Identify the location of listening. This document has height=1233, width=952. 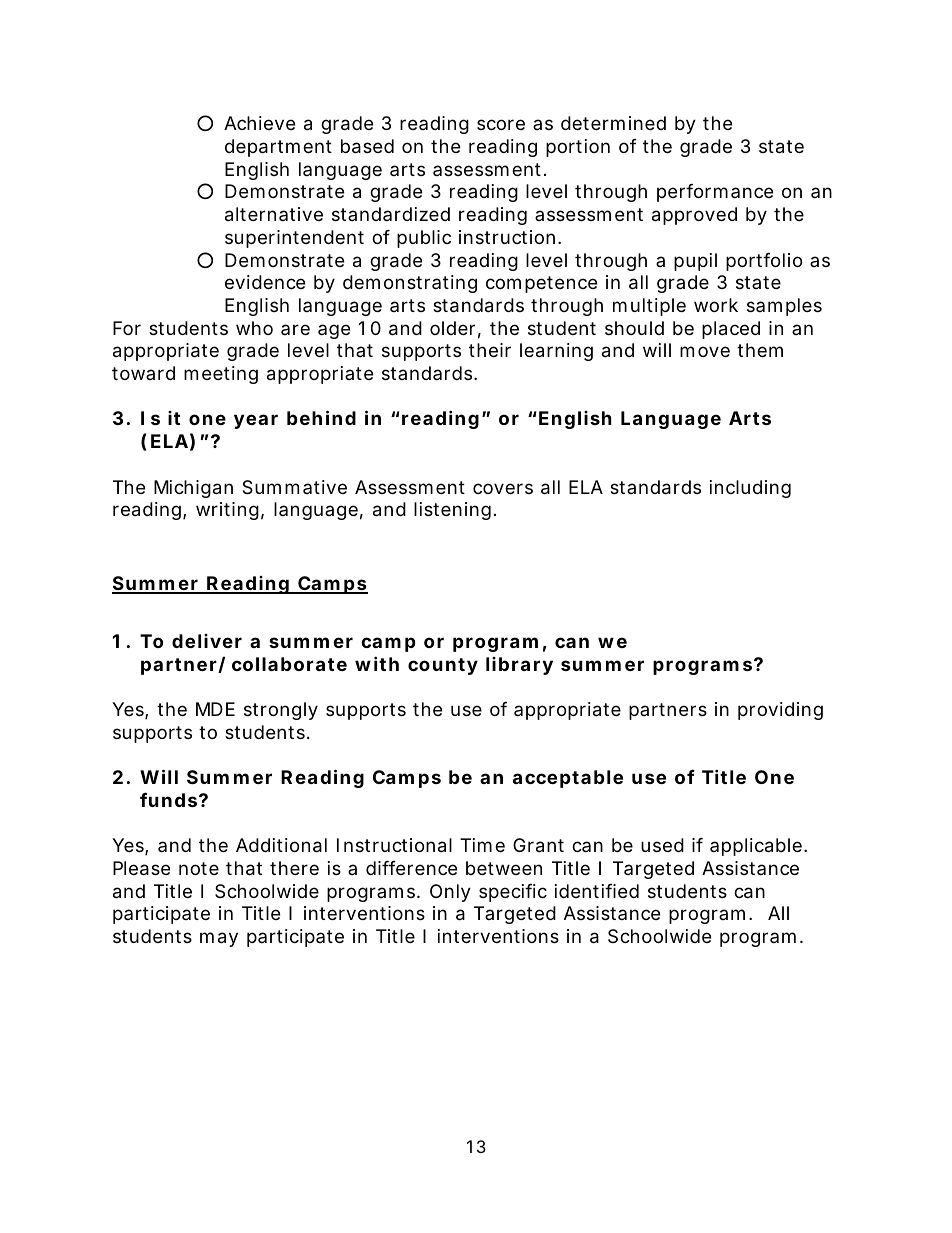
(454, 511).
